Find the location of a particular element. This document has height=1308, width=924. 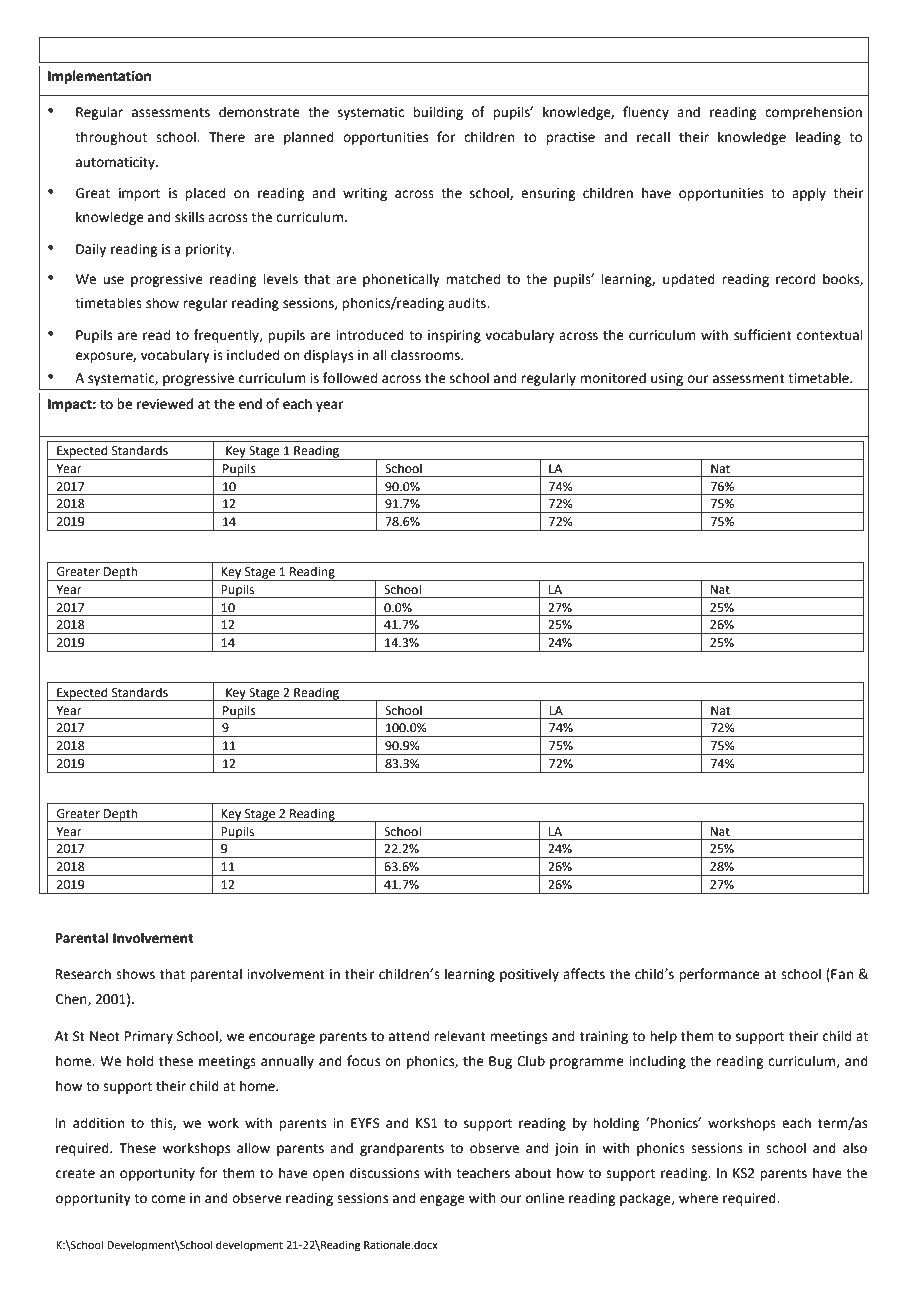

positively is located at coordinates (529, 975).
